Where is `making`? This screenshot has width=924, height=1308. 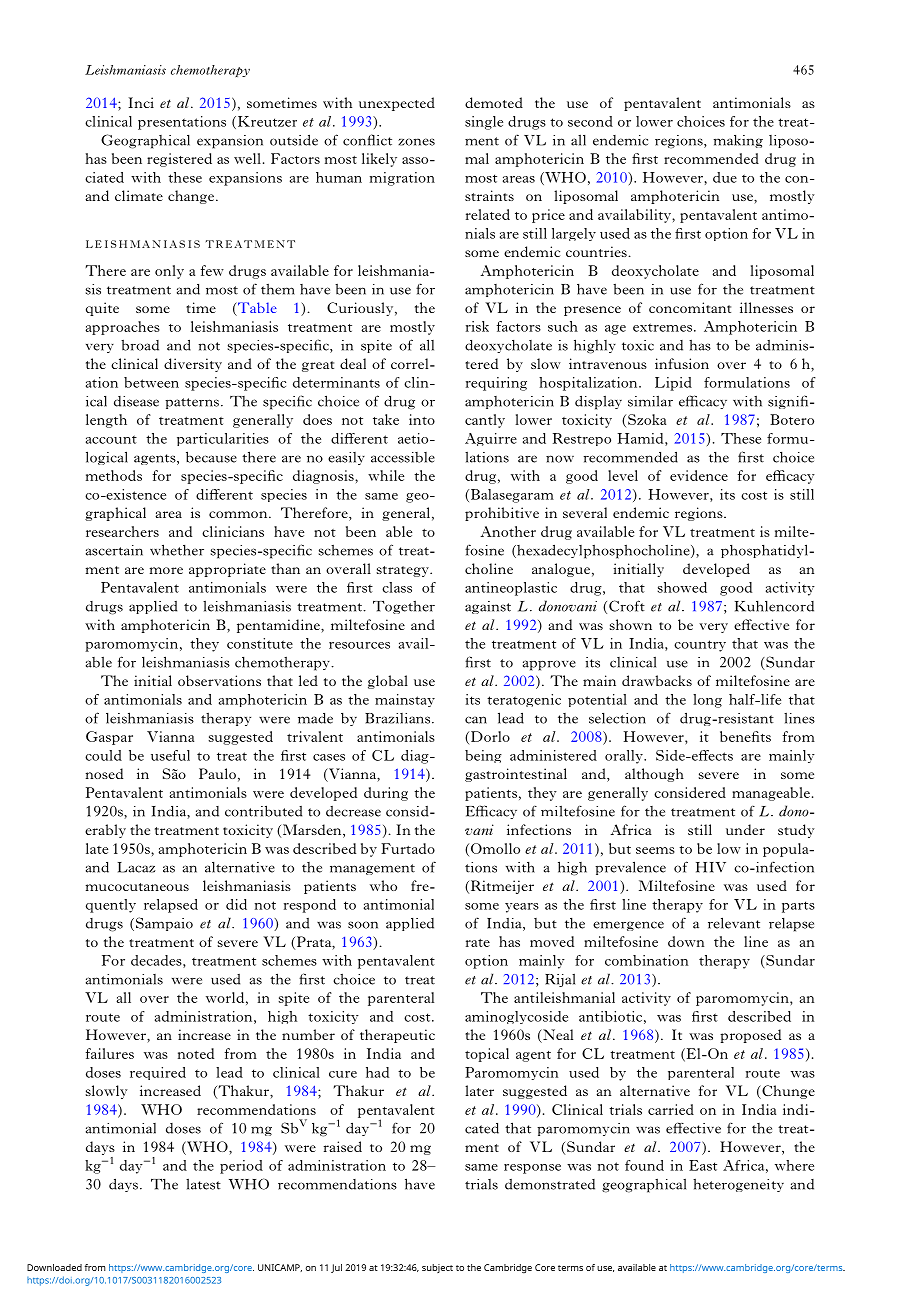 making is located at coordinates (738, 141).
